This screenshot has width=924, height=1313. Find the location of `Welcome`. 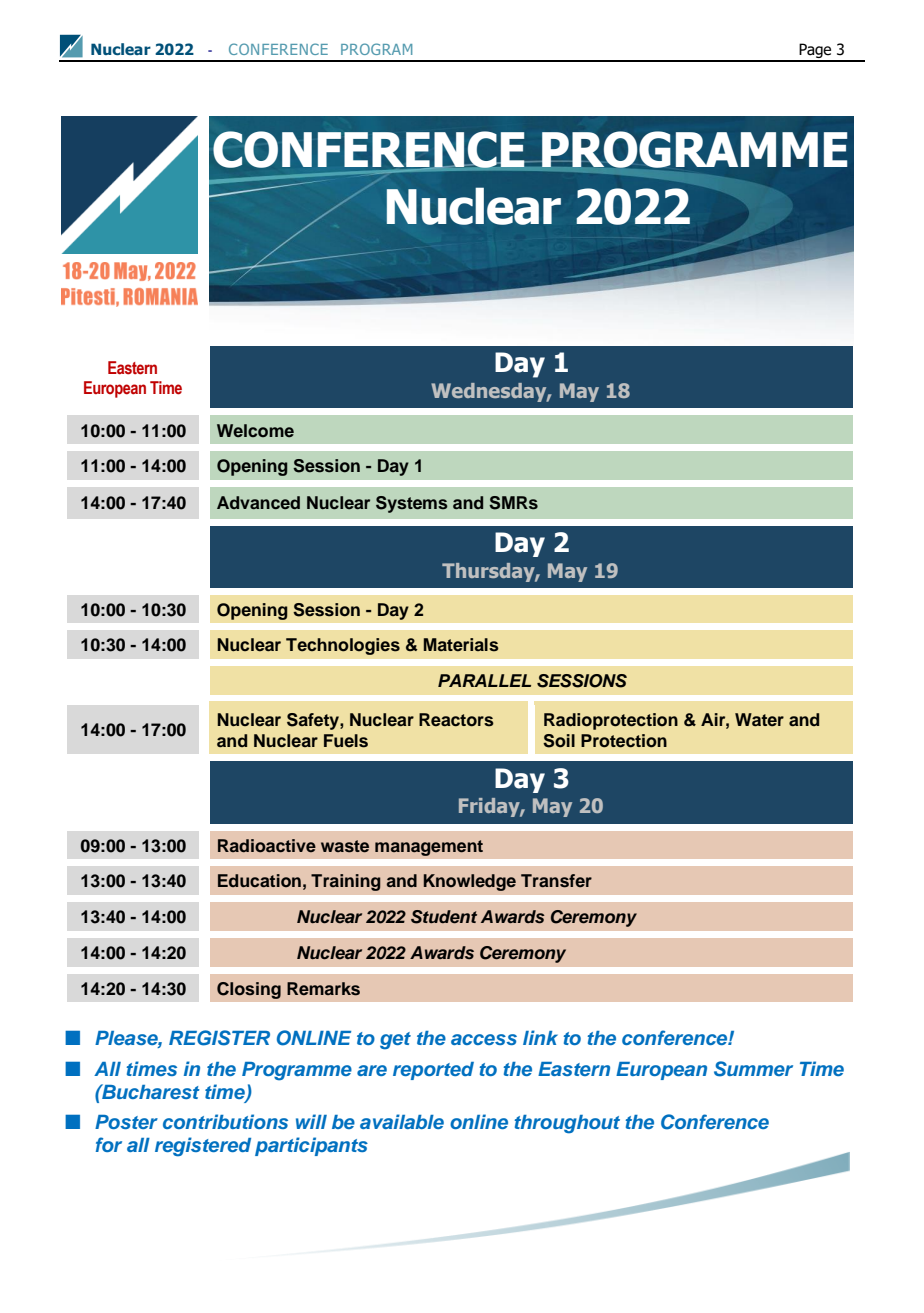

Welcome is located at coordinates (255, 430).
